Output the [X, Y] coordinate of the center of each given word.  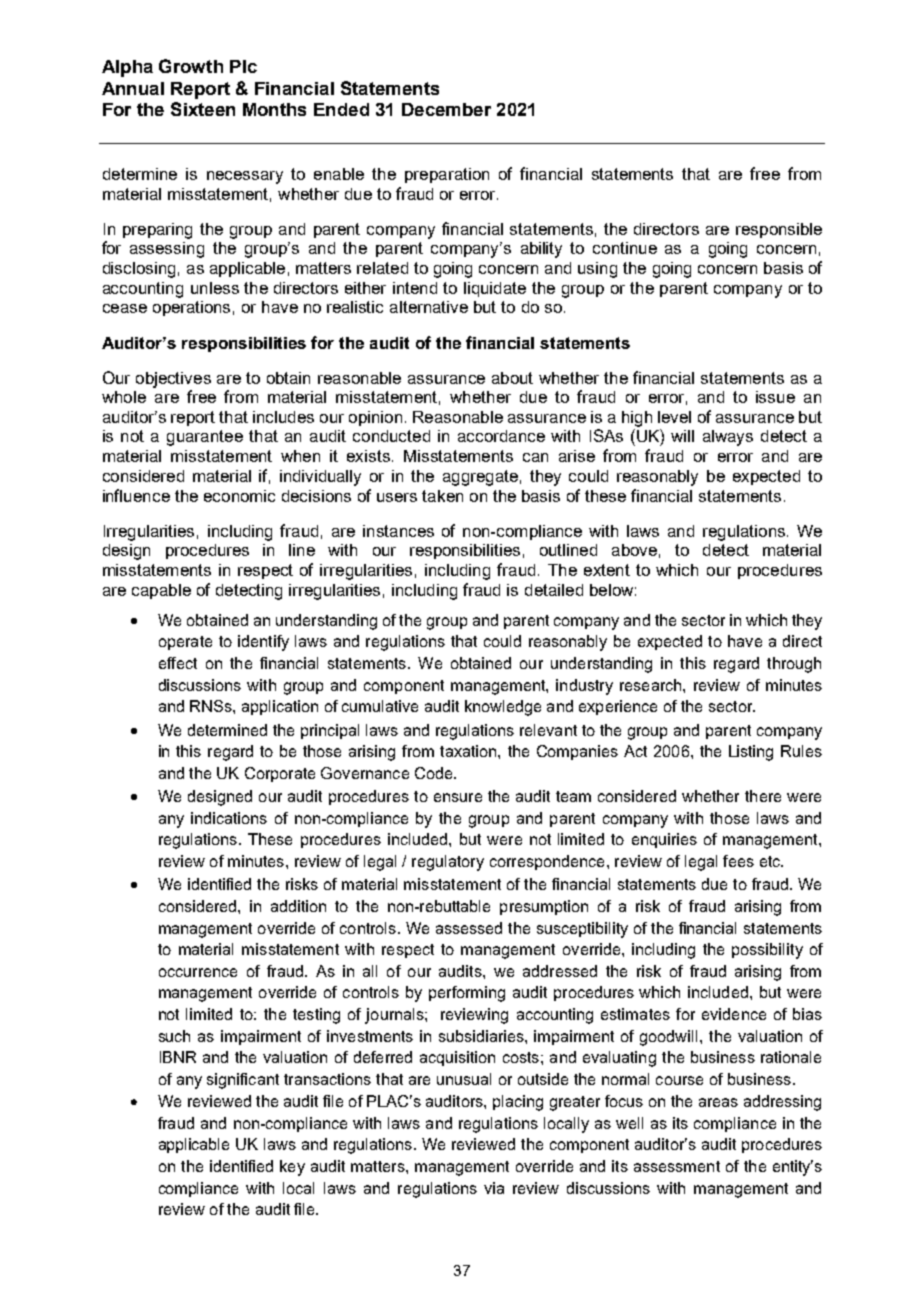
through [794, 665]
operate [185, 643]
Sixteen [203, 109]
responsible [779, 230]
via [494, 1188]
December [446, 109]
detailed [554, 590]
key [292, 1168]
